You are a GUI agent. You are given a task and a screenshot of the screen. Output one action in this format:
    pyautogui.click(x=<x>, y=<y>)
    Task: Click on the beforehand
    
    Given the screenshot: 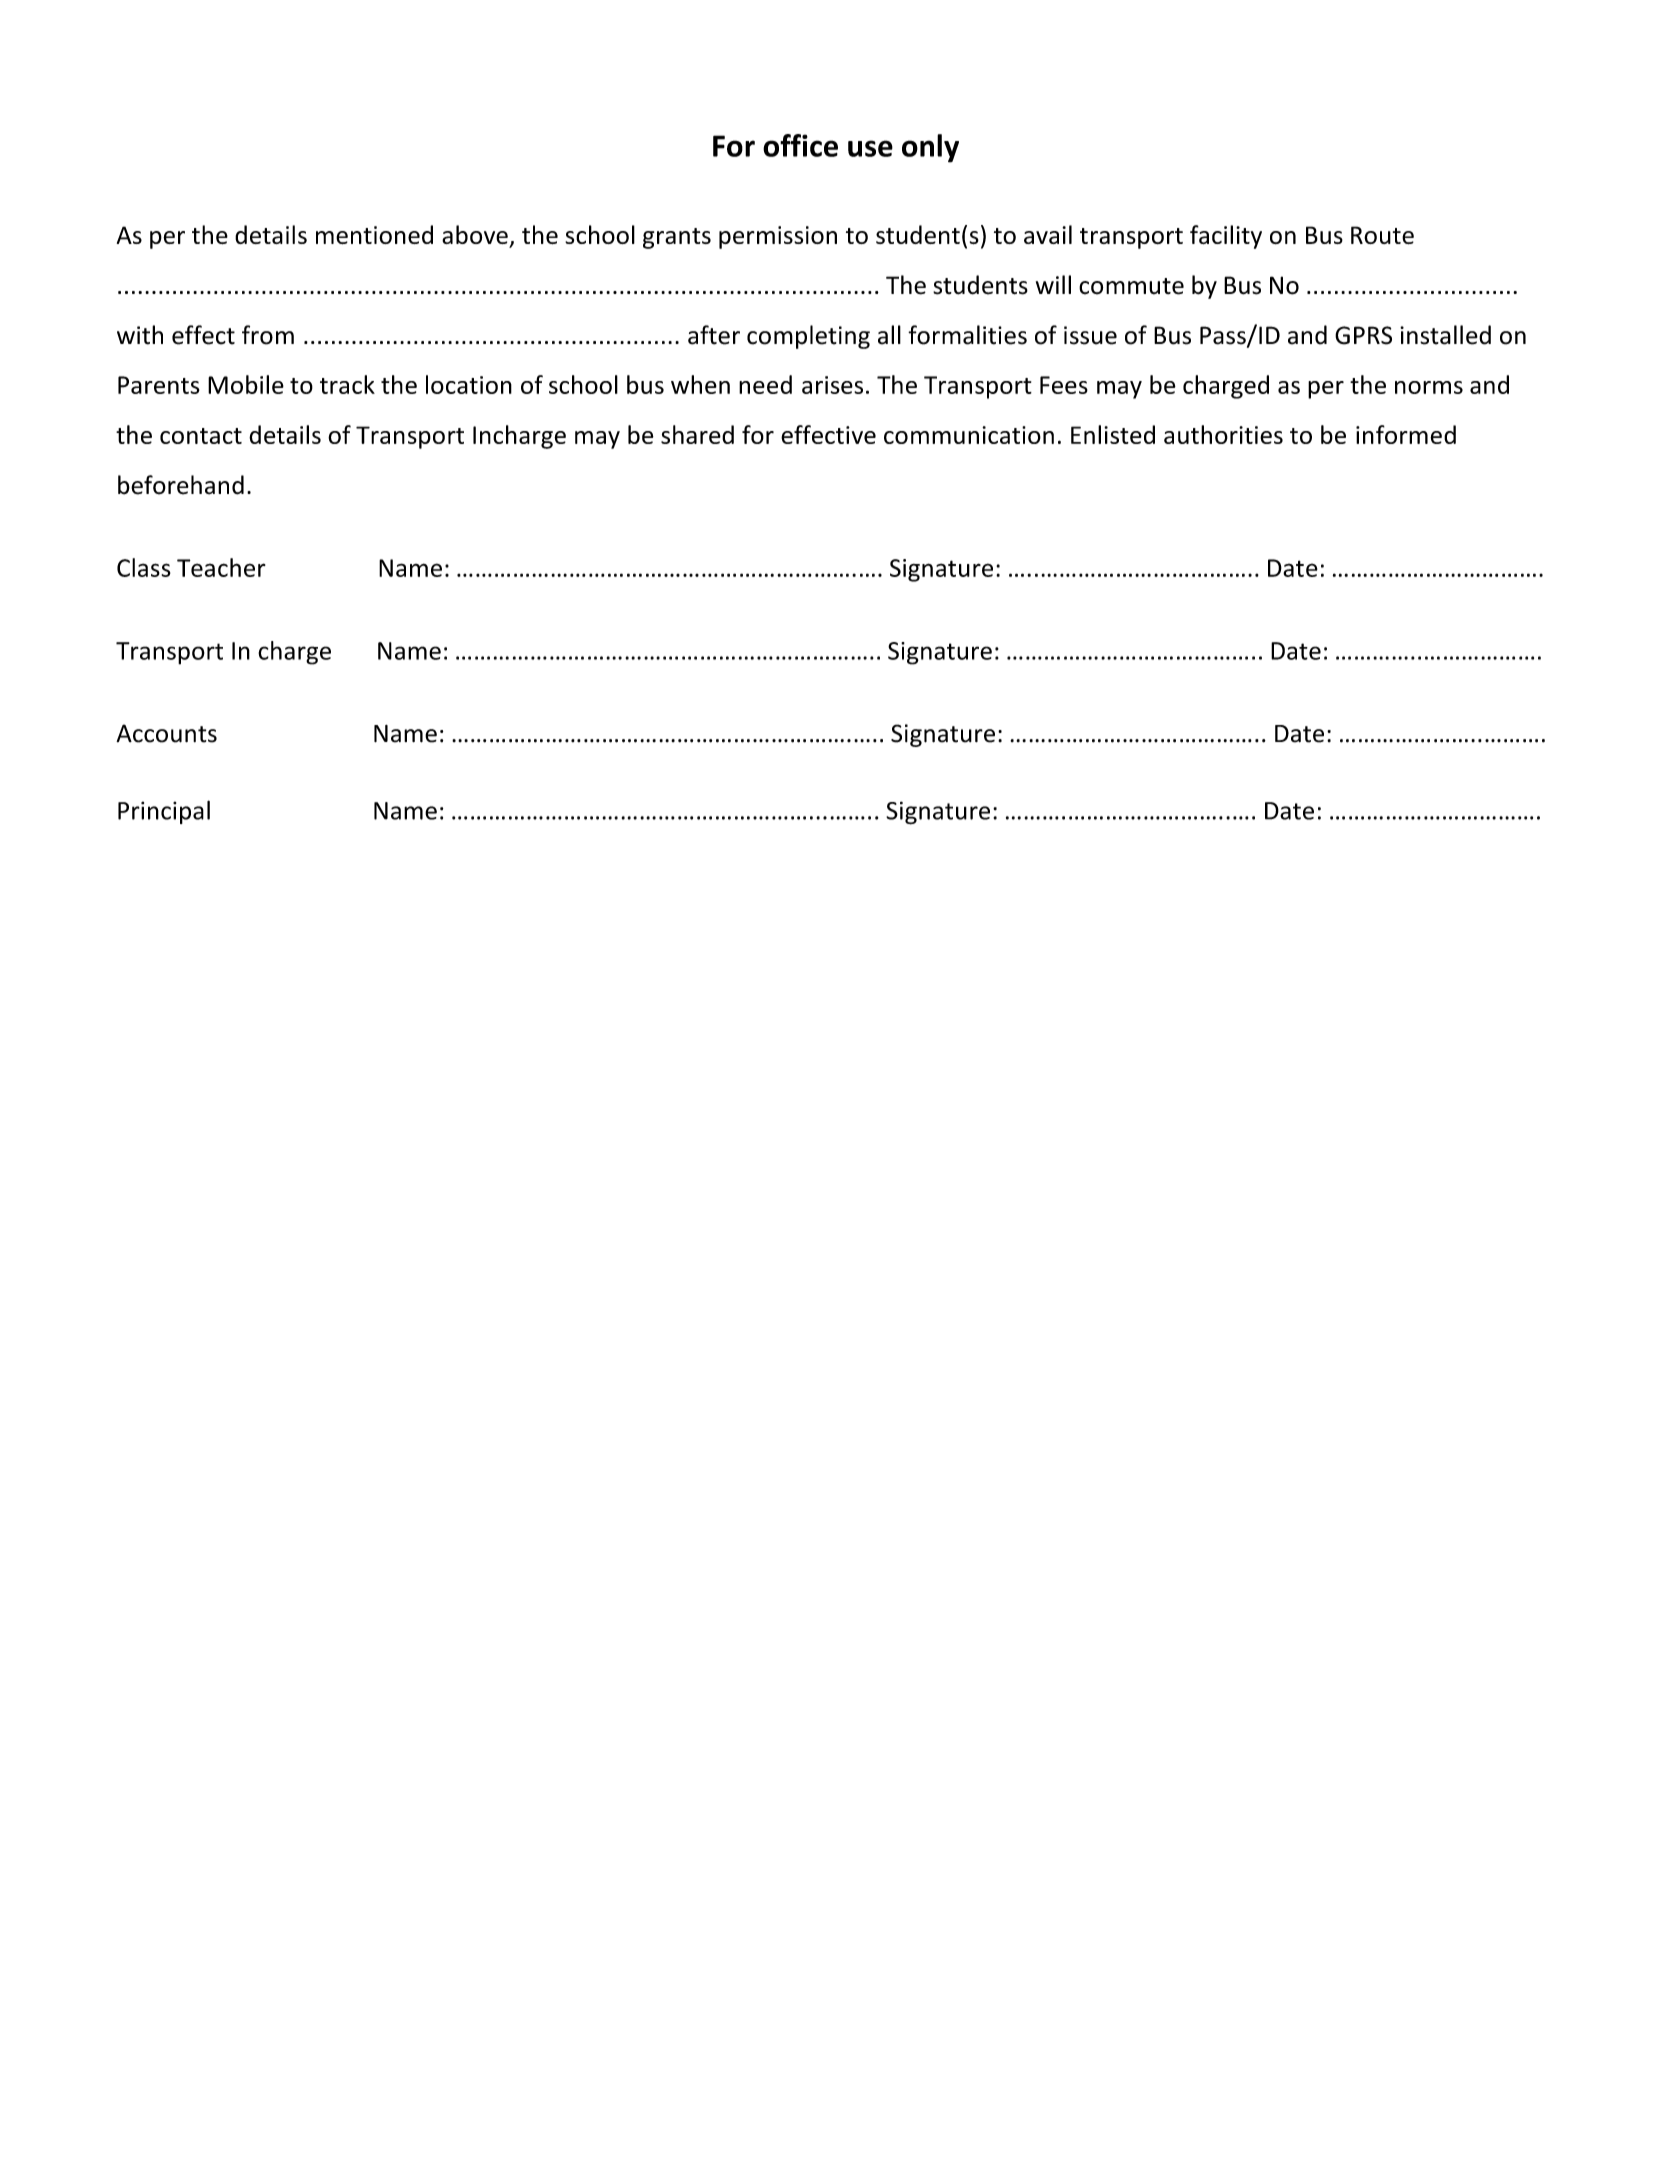 What is the action you would take?
    pyautogui.click(x=181, y=485)
